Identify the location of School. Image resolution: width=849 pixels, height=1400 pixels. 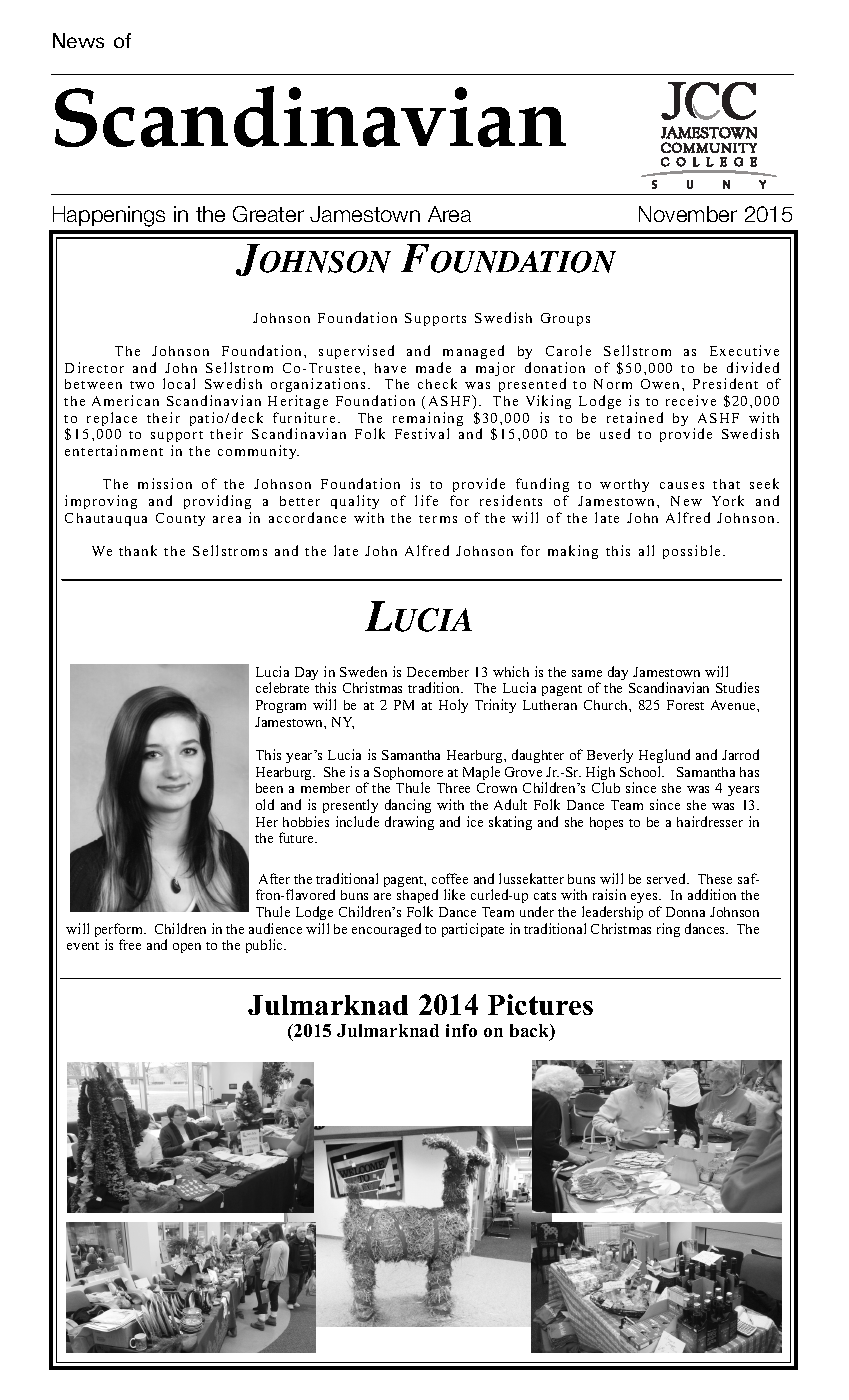
(642, 771).
